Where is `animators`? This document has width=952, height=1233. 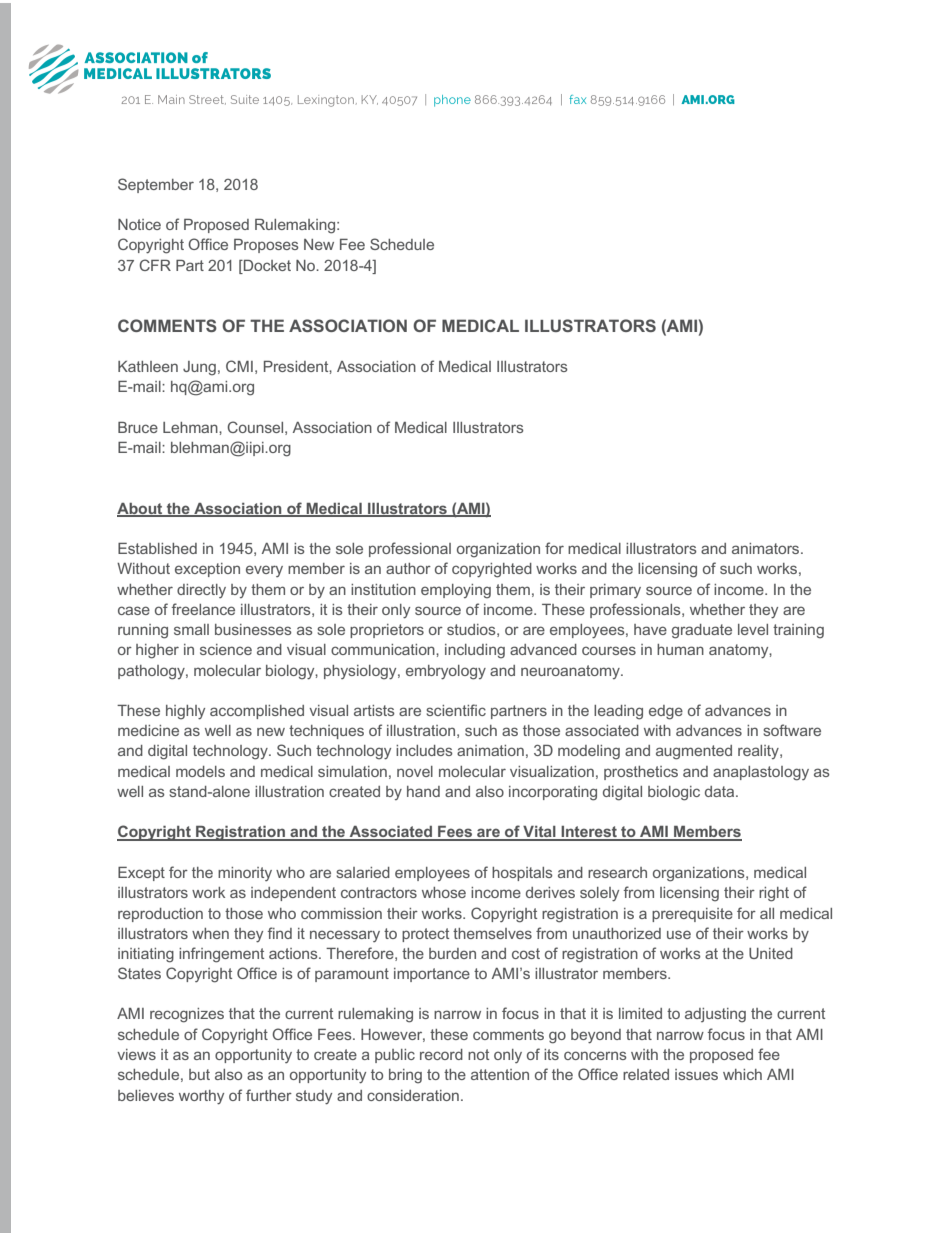
animators is located at coordinates (767, 548).
